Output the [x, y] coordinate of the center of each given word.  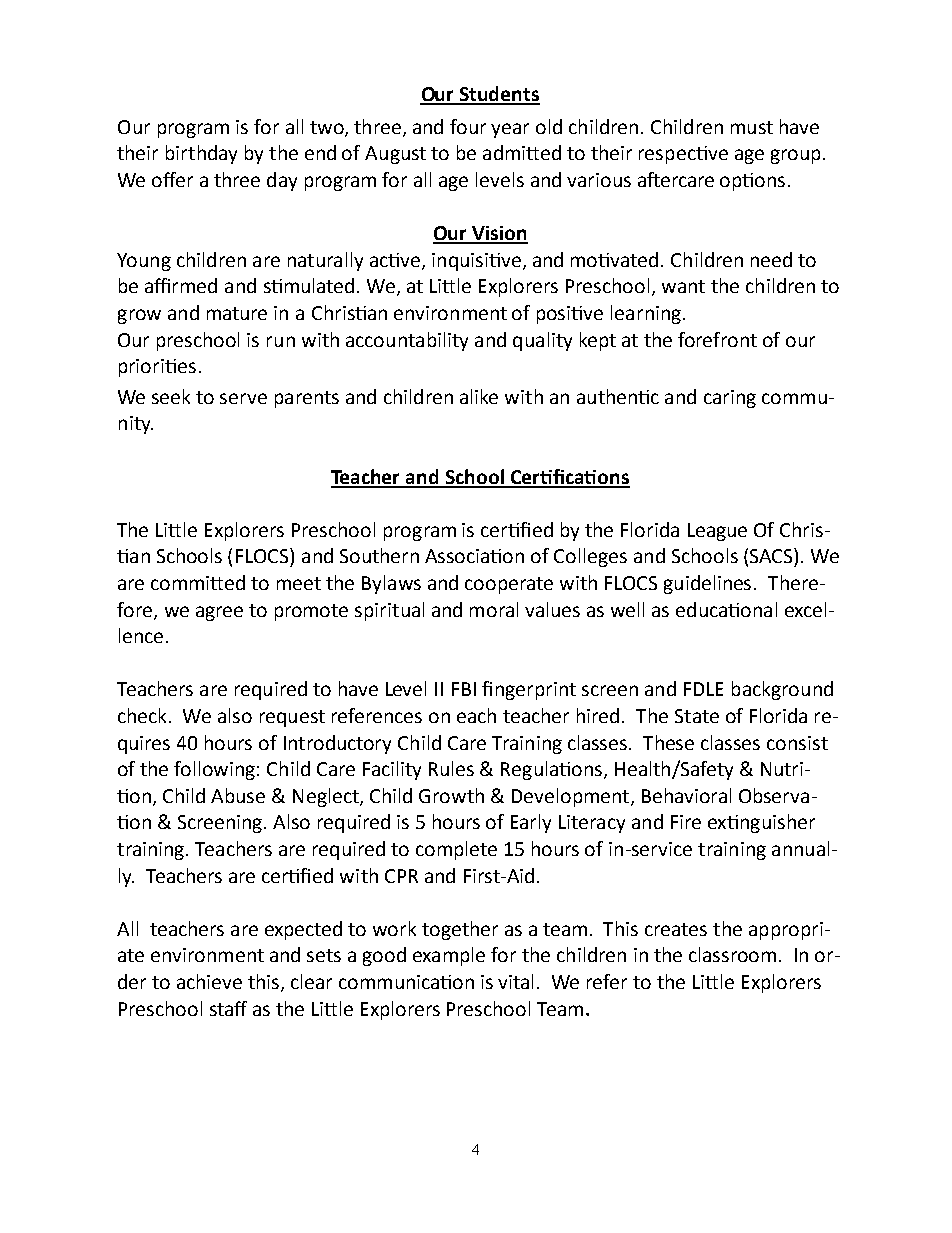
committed [198, 582]
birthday [201, 154]
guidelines [707, 584]
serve [243, 398]
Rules [451, 768]
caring [730, 399]
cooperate [509, 585]
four [468, 126]
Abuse [238, 795]
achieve [209, 981]
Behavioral [686, 795]
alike [479, 396]
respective [683, 155]
